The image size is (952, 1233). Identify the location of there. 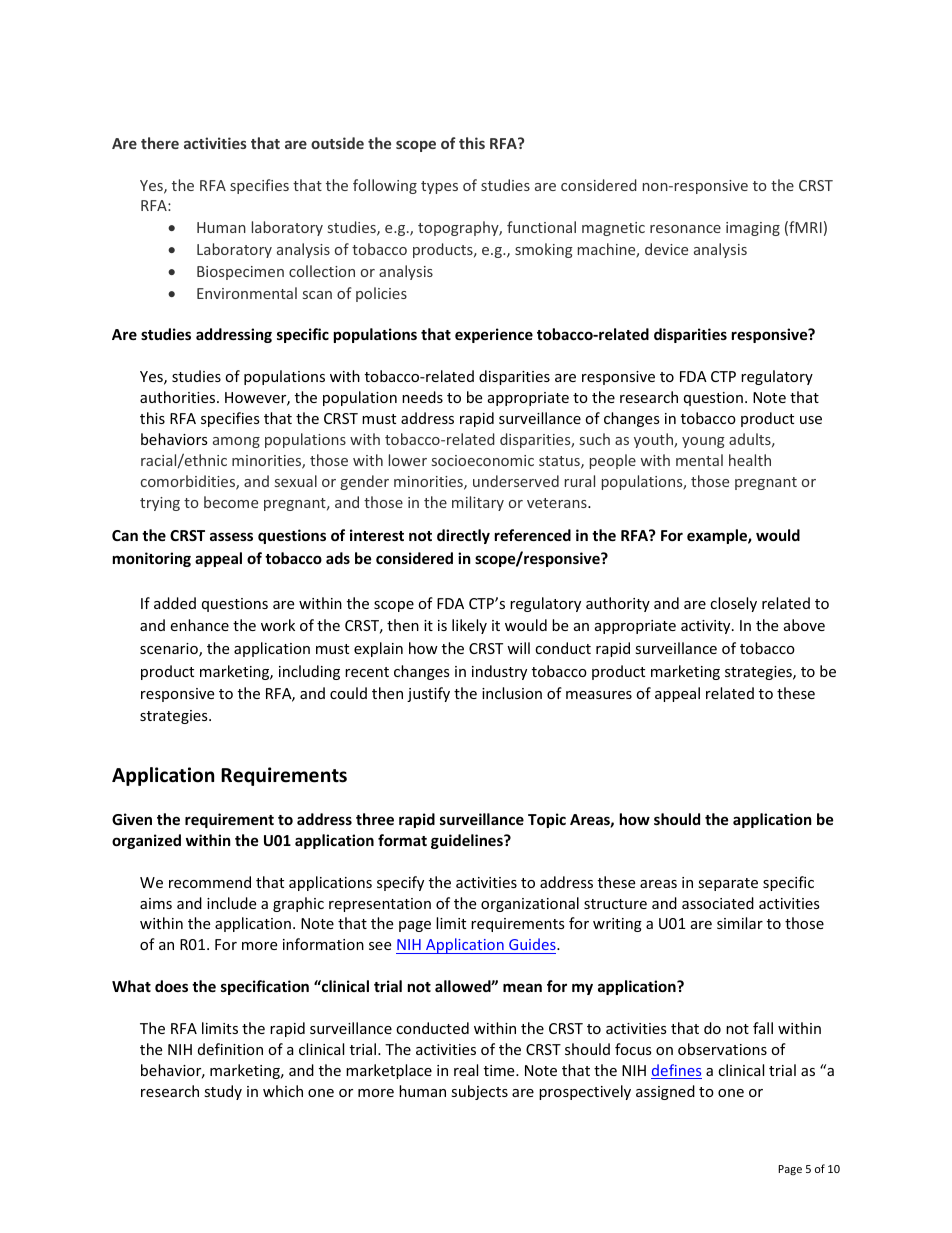
(160, 143).
